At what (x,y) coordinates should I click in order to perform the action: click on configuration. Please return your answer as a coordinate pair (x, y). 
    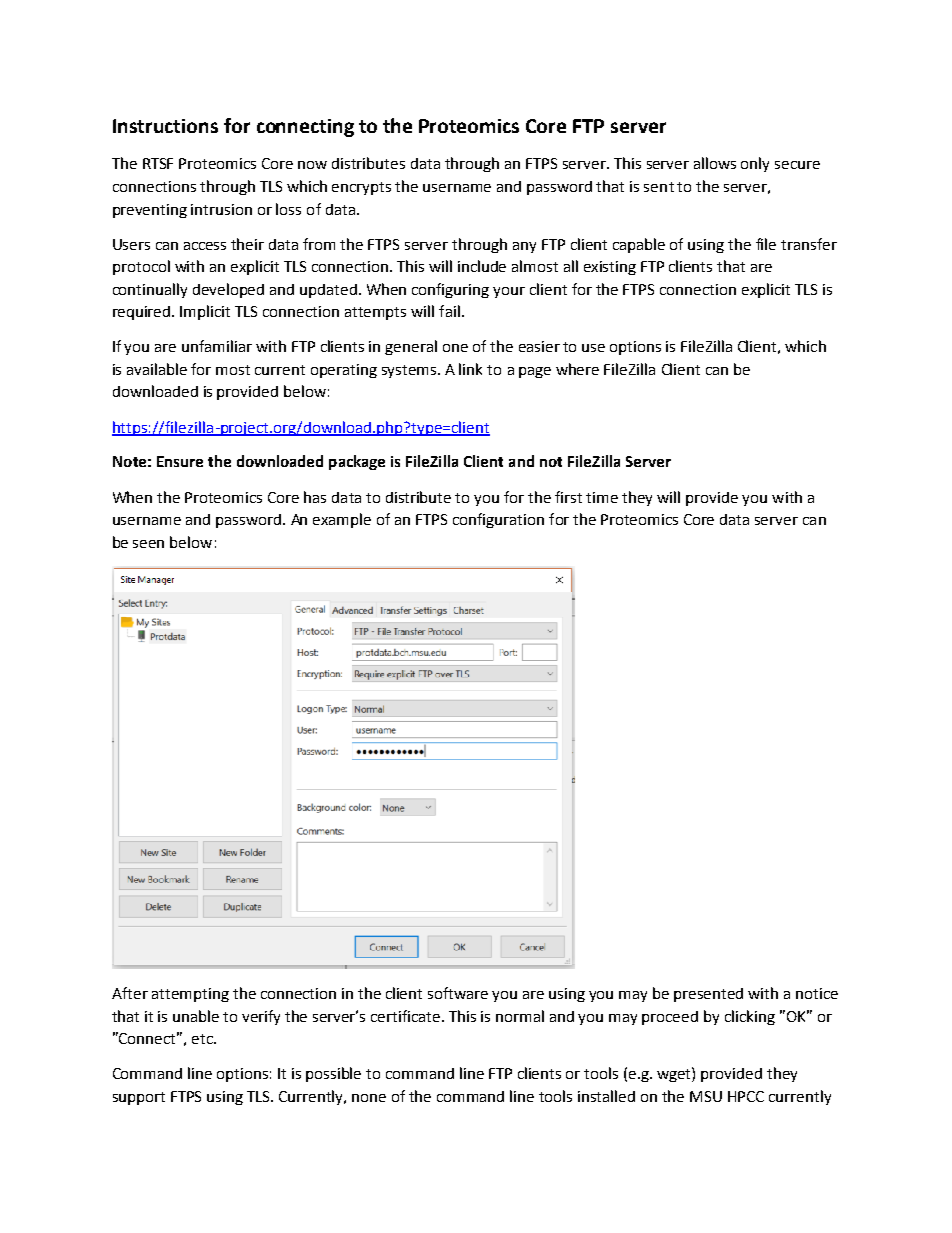
    Looking at the image, I should click on (498, 520).
